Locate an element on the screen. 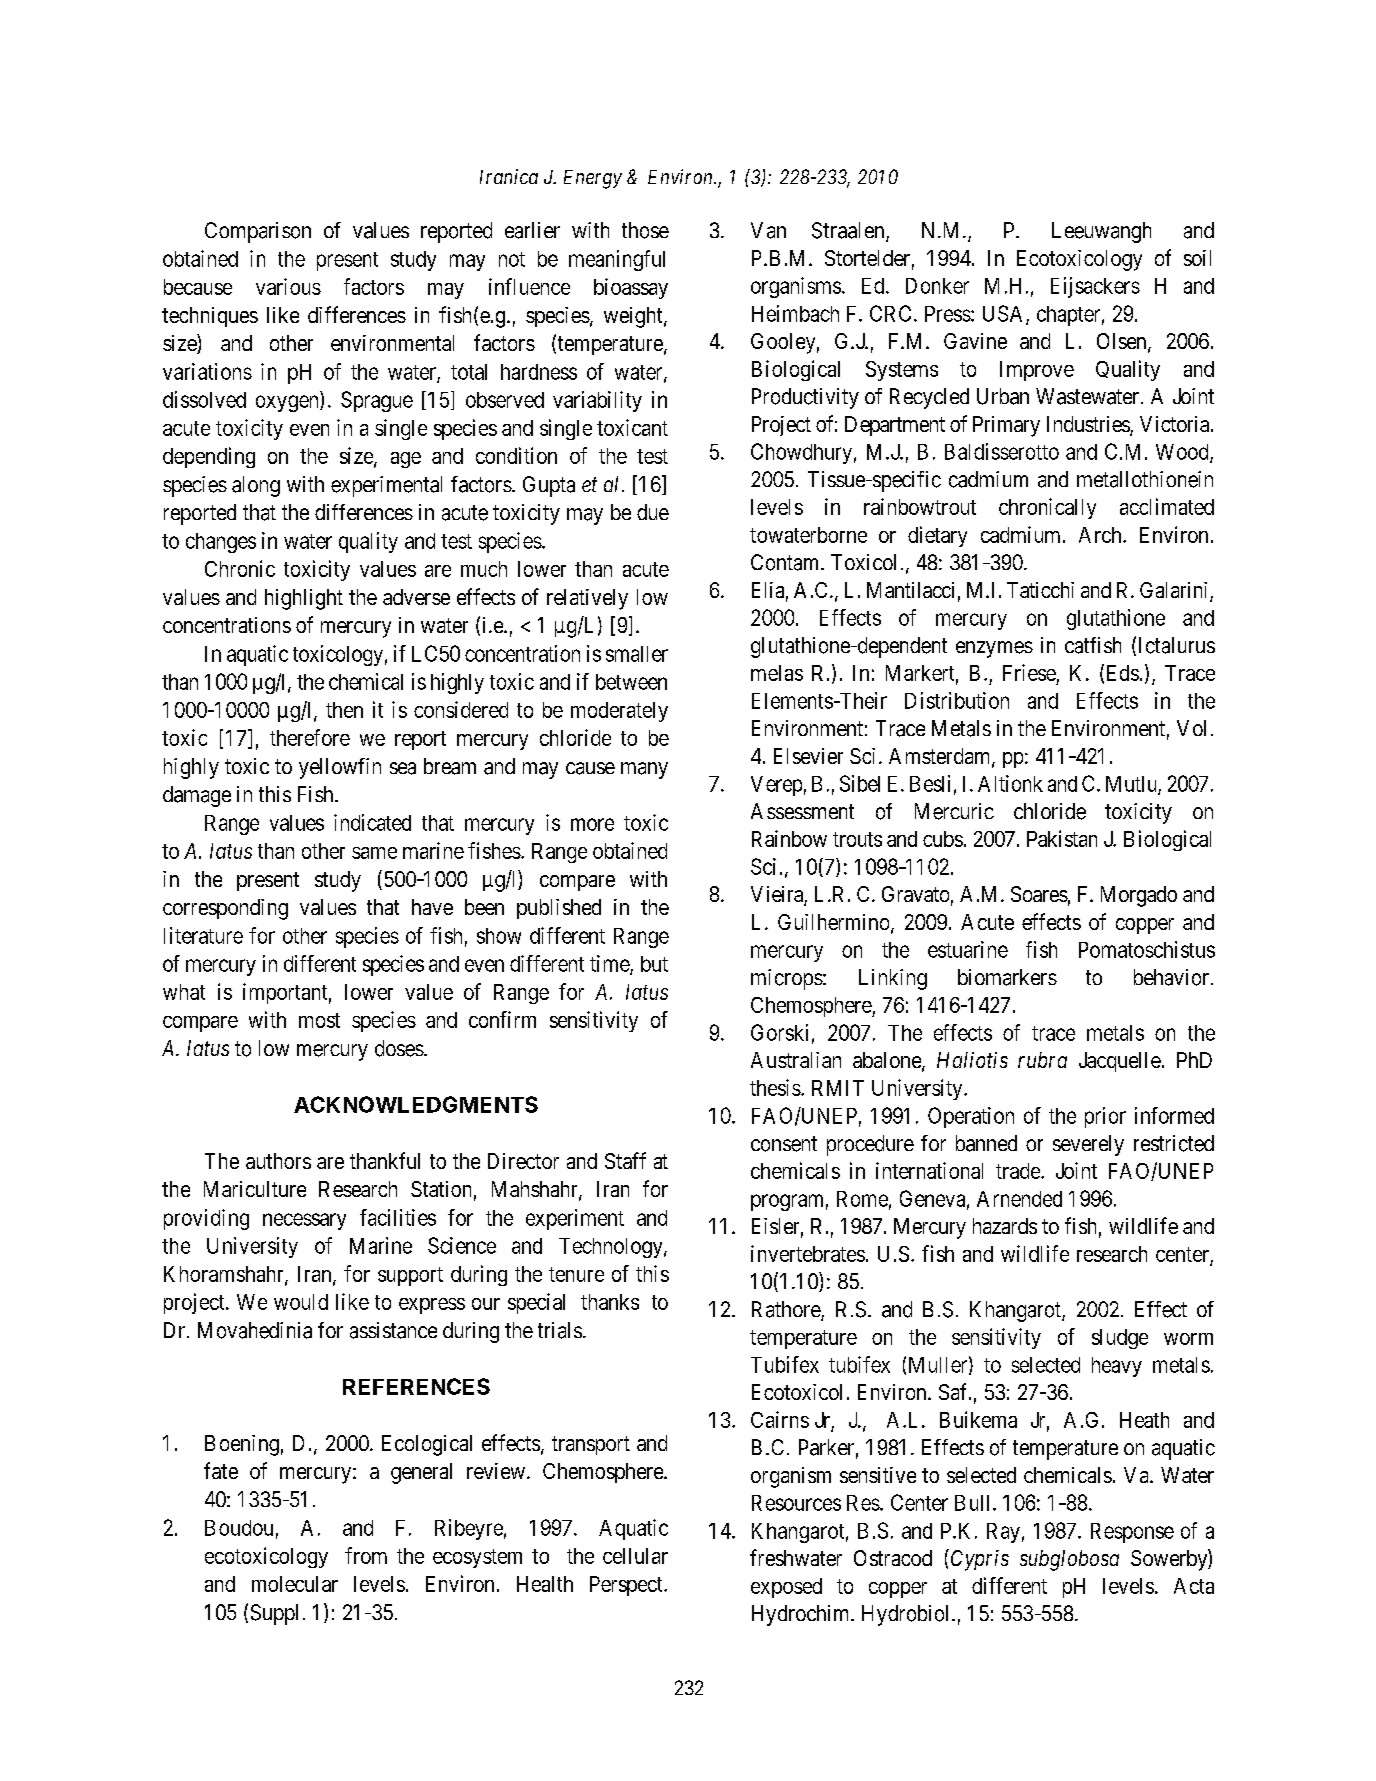 The height and width of the screenshot is (1781, 1376). Comparison is located at coordinates (258, 232).
